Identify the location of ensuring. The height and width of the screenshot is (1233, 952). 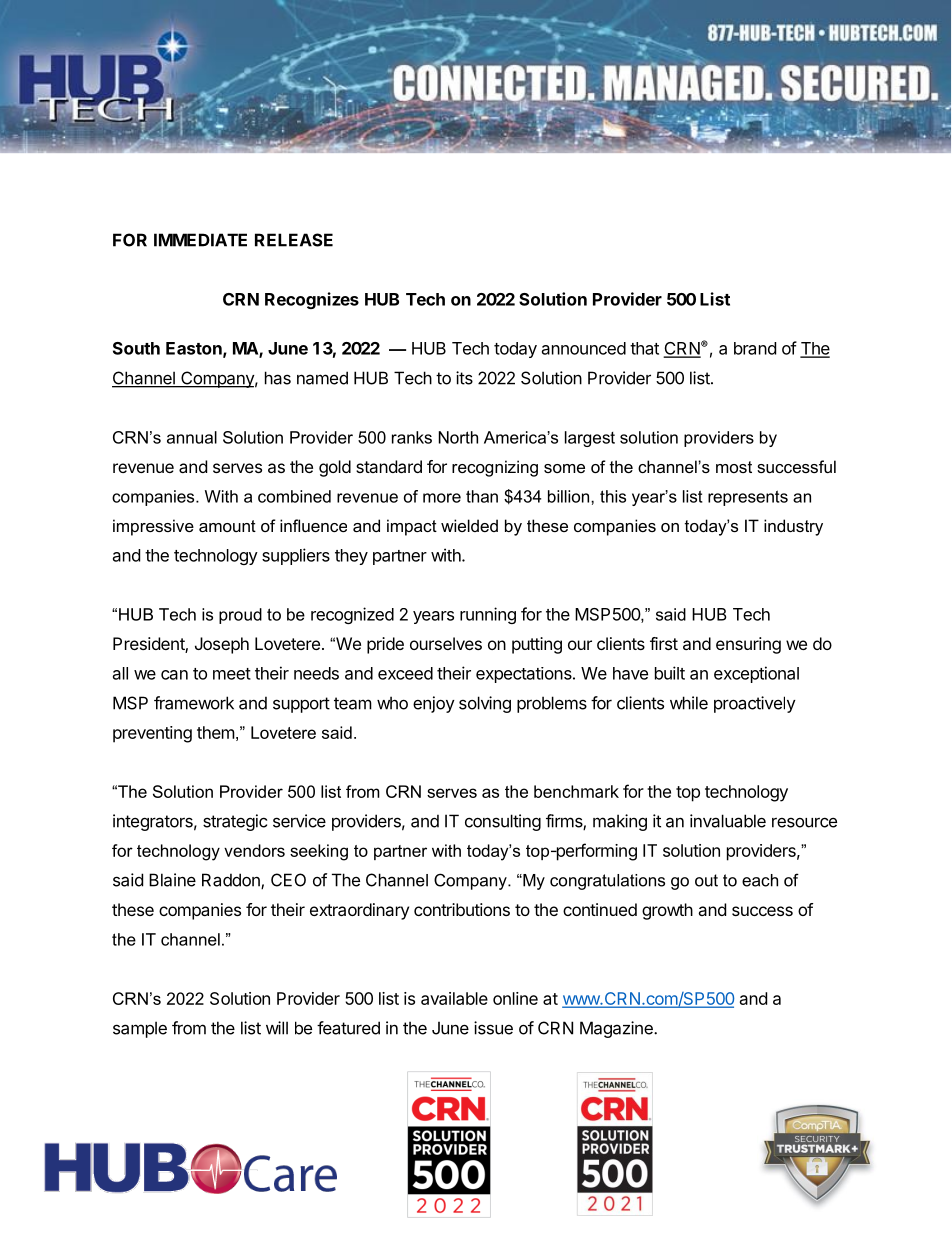
(748, 645).
